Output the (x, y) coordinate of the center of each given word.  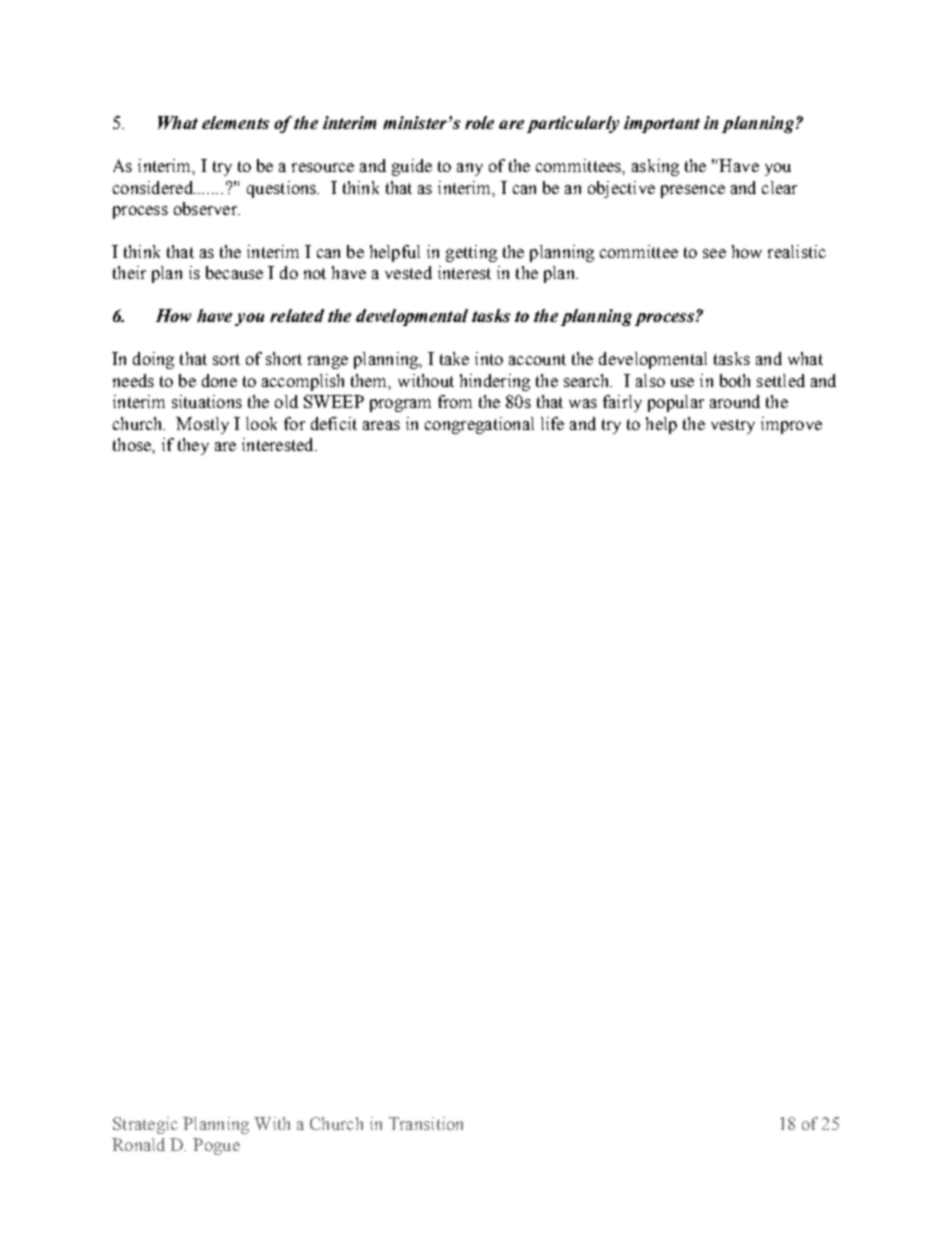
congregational (479, 425)
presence (693, 191)
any (470, 169)
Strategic (145, 1125)
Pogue (216, 1146)
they (193, 446)
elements (235, 122)
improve (791, 425)
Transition (426, 1123)
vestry (733, 426)
